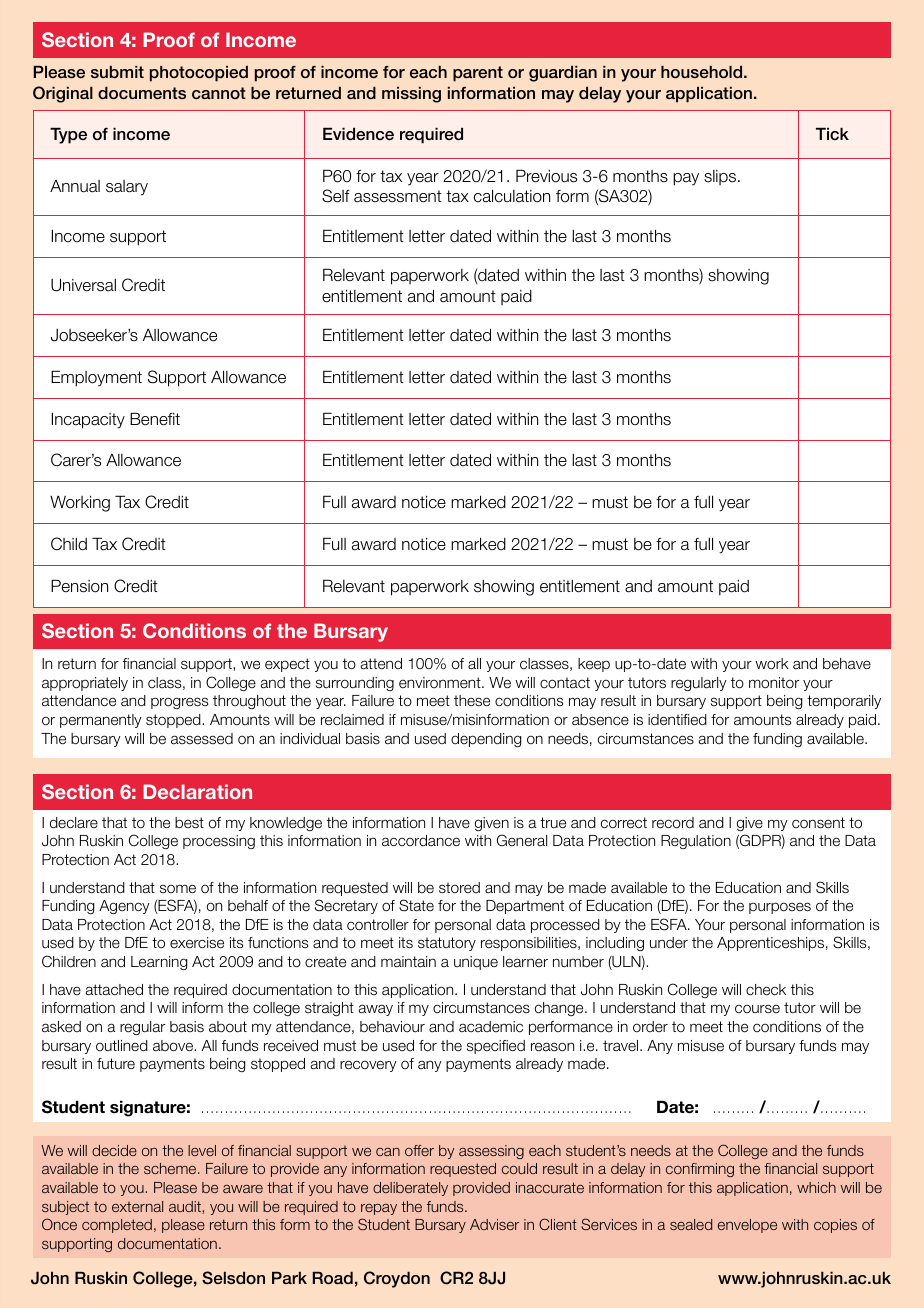  Describe the element at coordinates (832, 134) in the image. I see `Tick` at that location.
